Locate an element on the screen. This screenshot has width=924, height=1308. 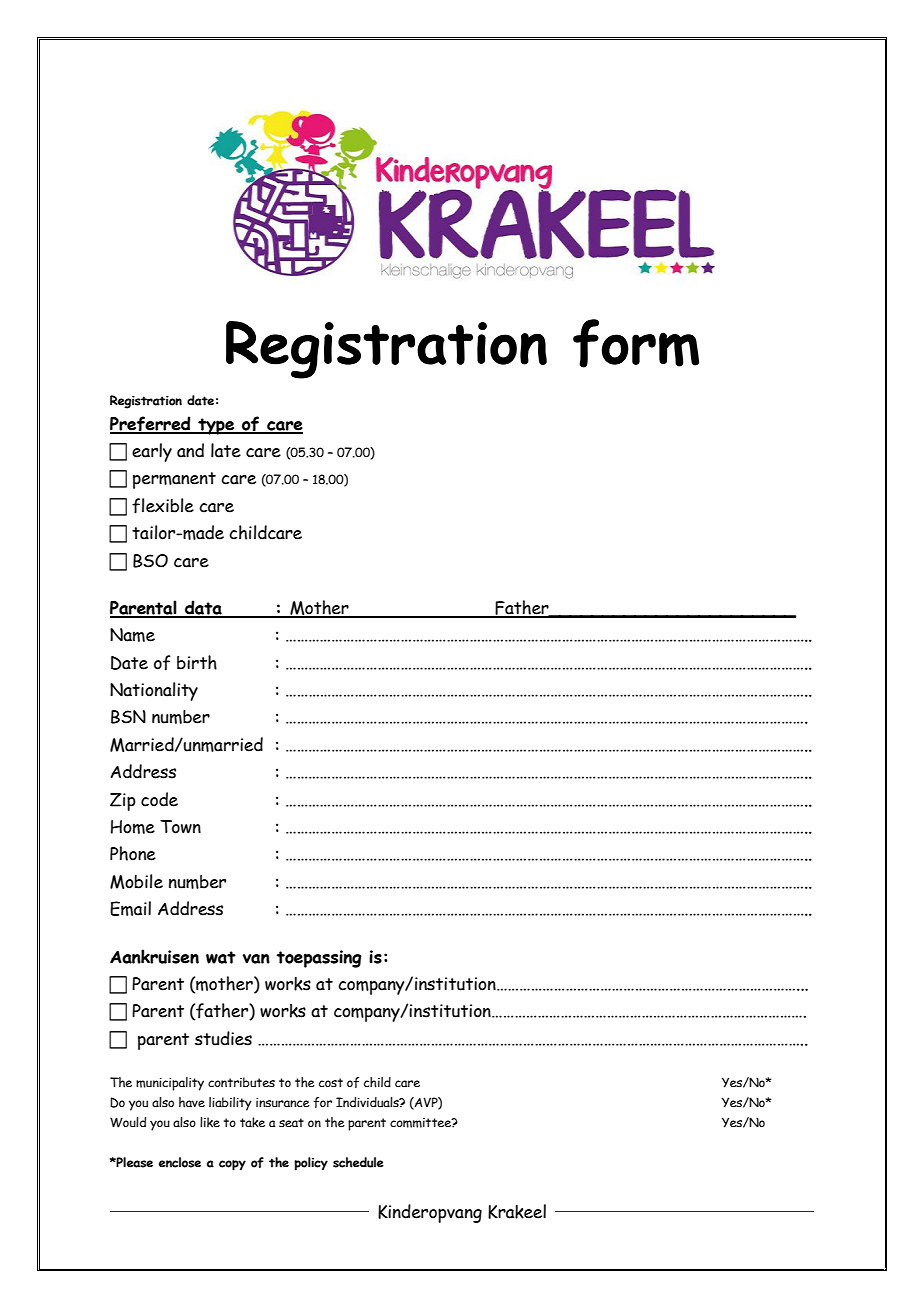
enclose is located at coordinates (180, 1162).
